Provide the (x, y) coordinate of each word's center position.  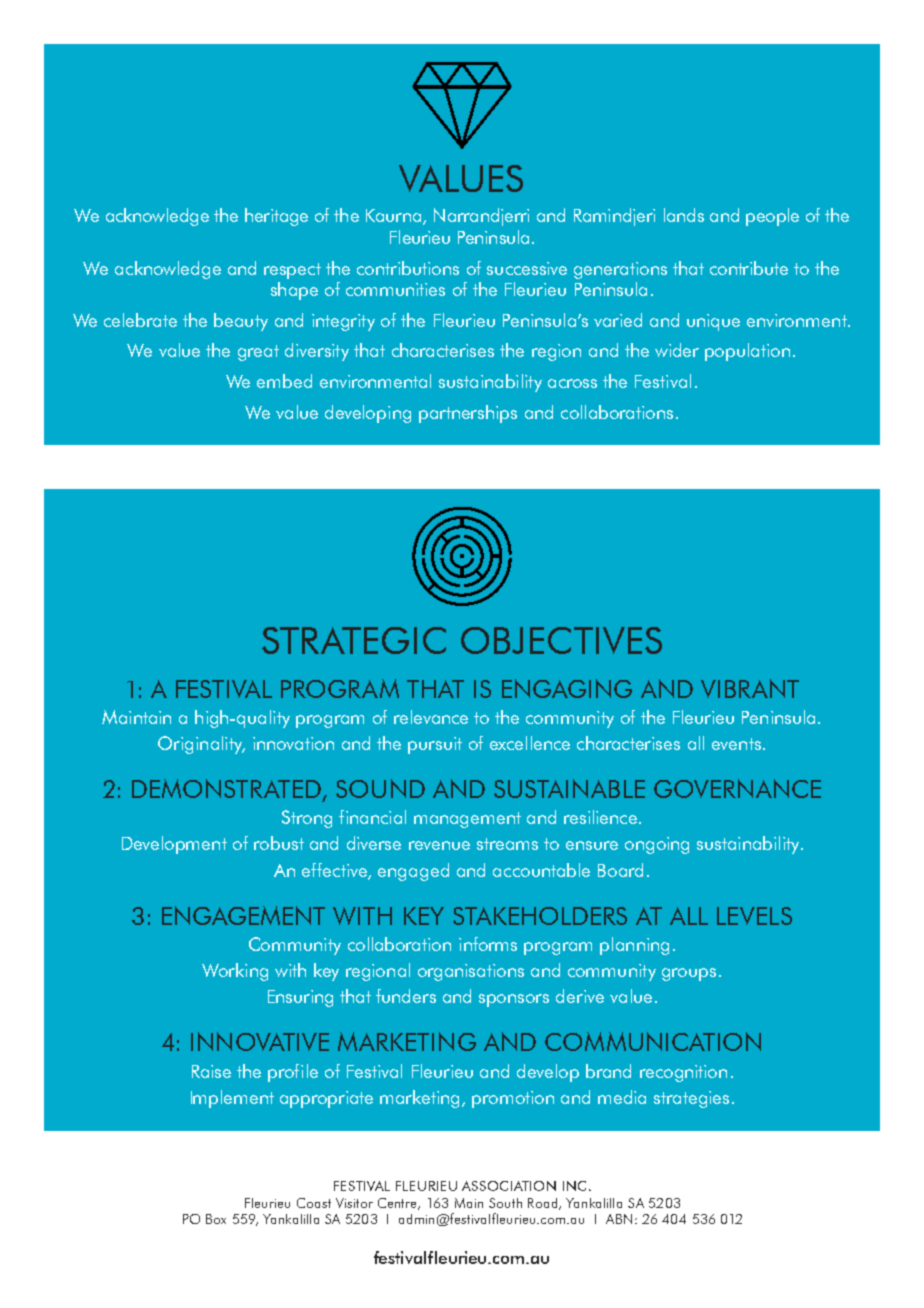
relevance (431, 717)
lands (684, 215)
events (736, 744)
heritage (276, 217)
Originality (201, 745)
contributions (408, 268)
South (505, 1203)
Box (216, 1219)
